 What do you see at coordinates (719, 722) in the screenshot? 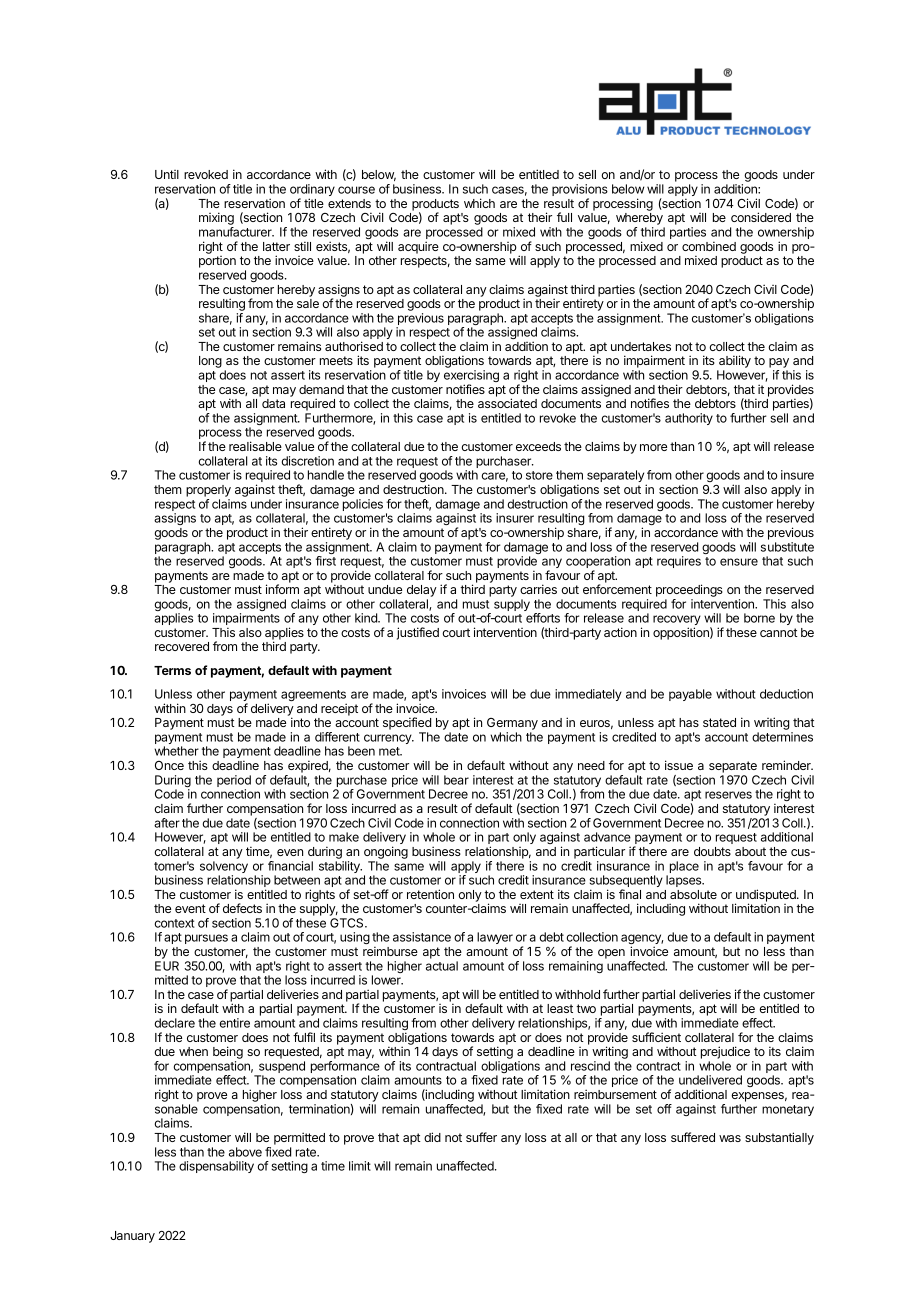
I see `stated` at bounding box center [719, 722].
